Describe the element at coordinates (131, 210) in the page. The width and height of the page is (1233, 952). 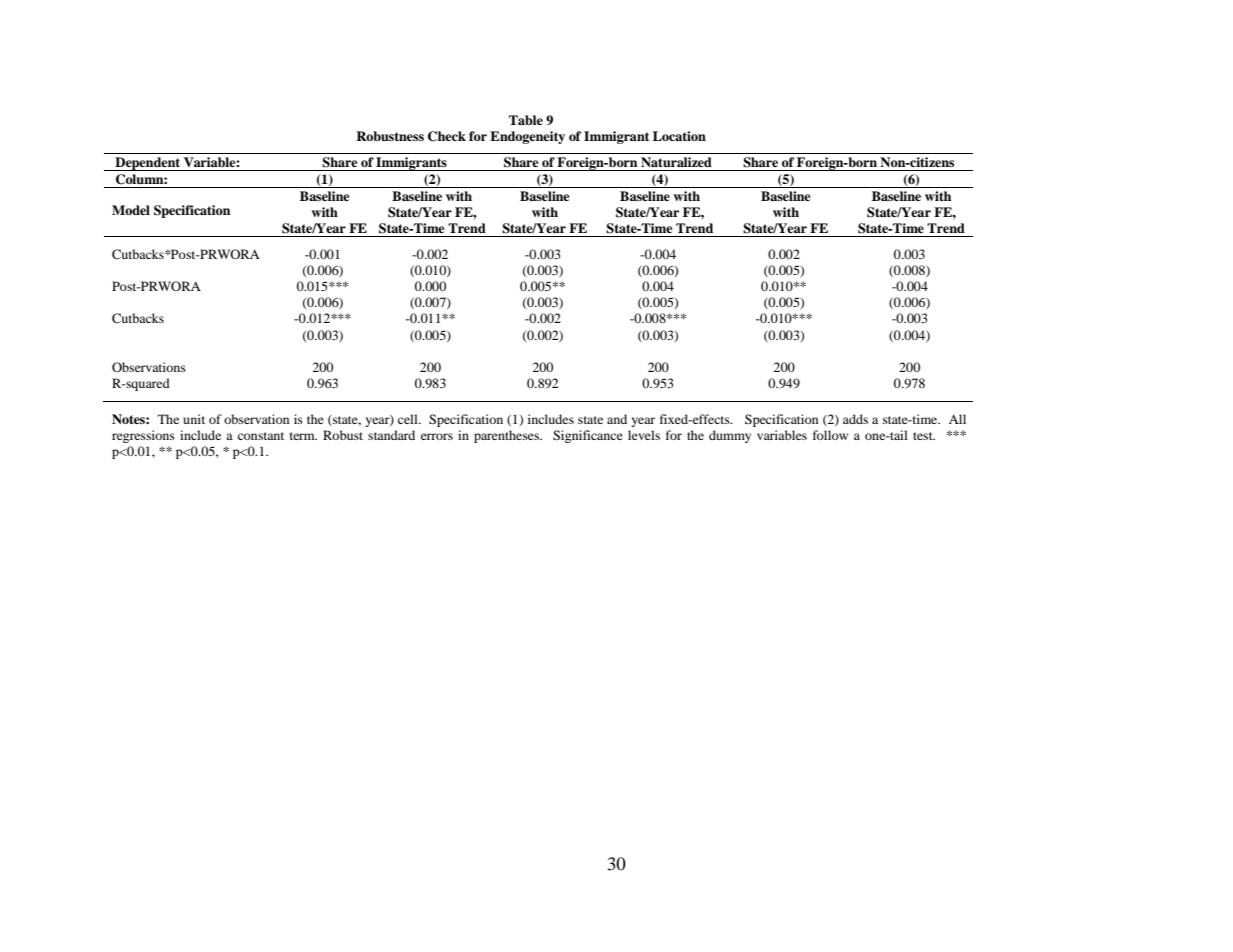
I see `Model` at that location.
